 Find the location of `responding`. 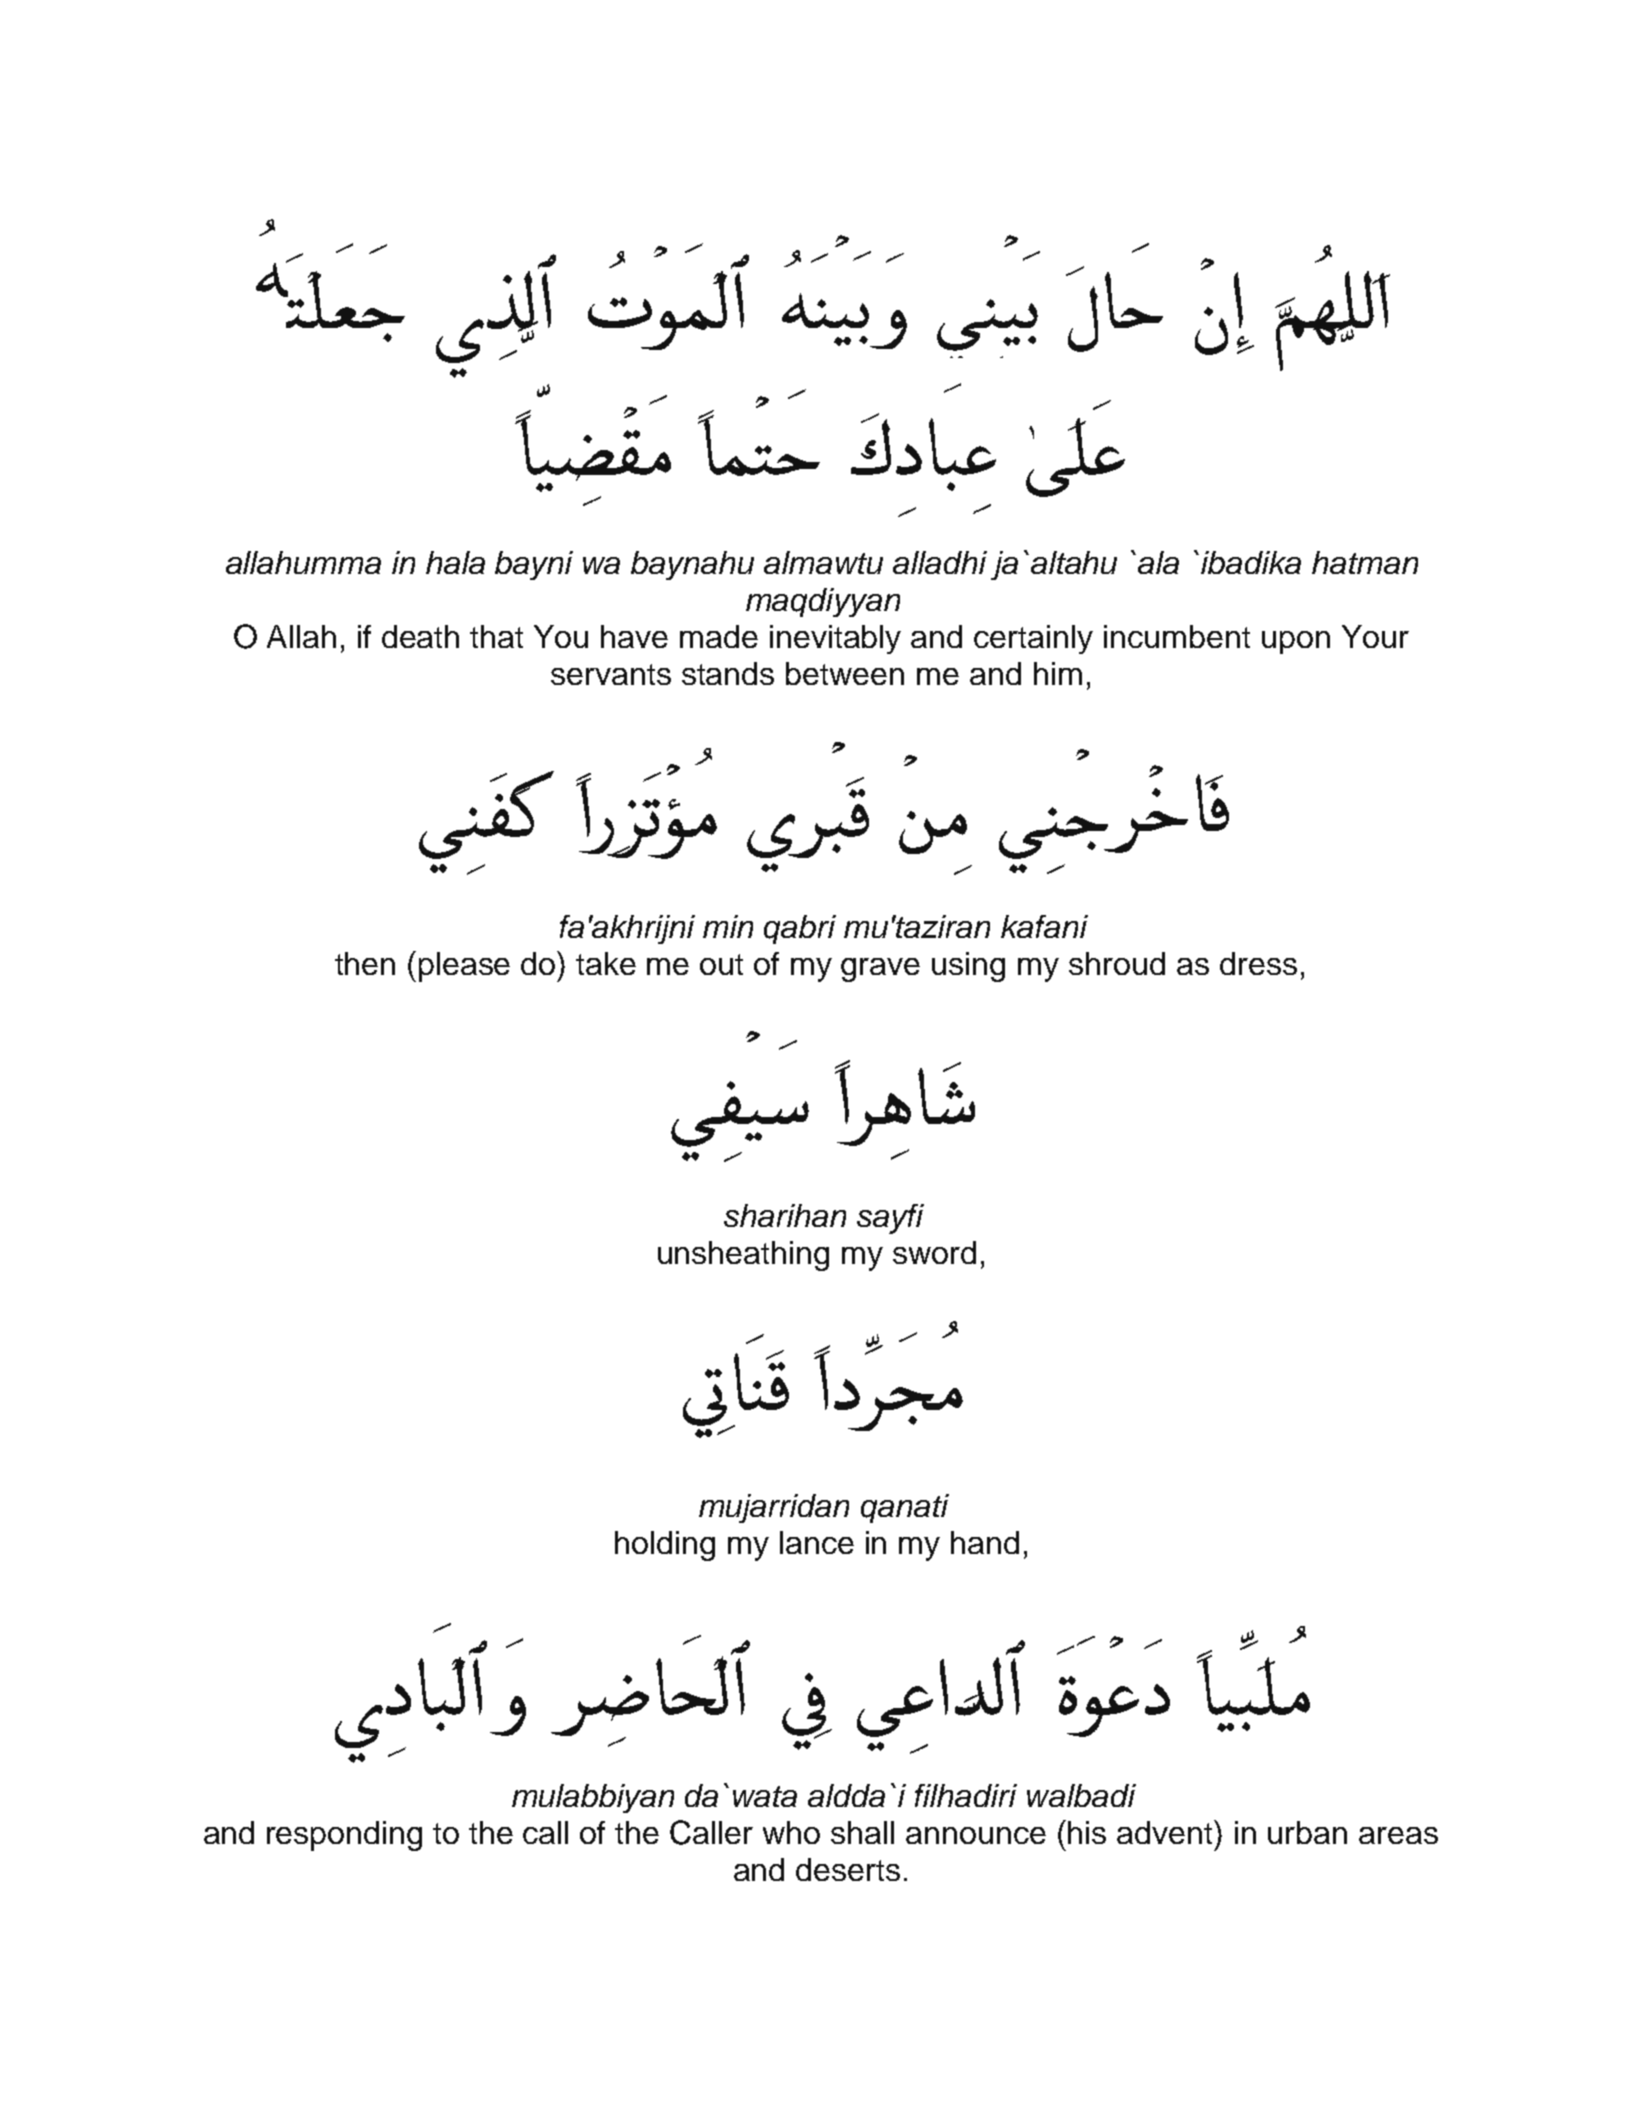

responding is located at coordinates (344, 1836).
